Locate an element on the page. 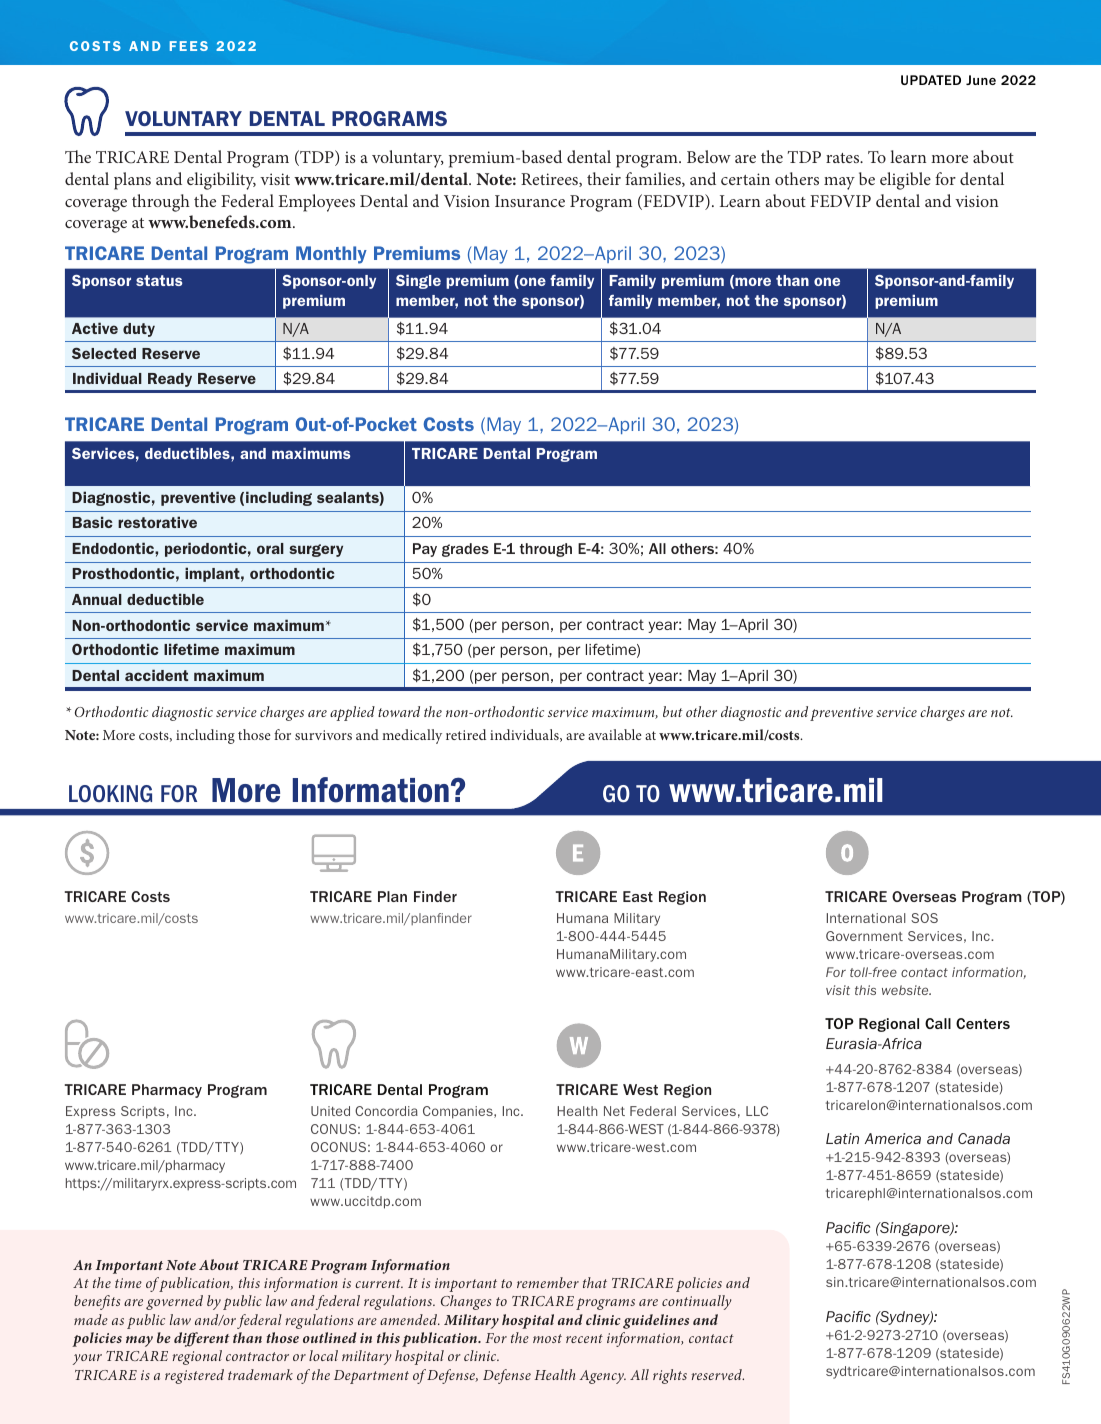 Image resolution: width=1101 pixels, height=1424 pixels. different is located at coordinates (202, 1339).
